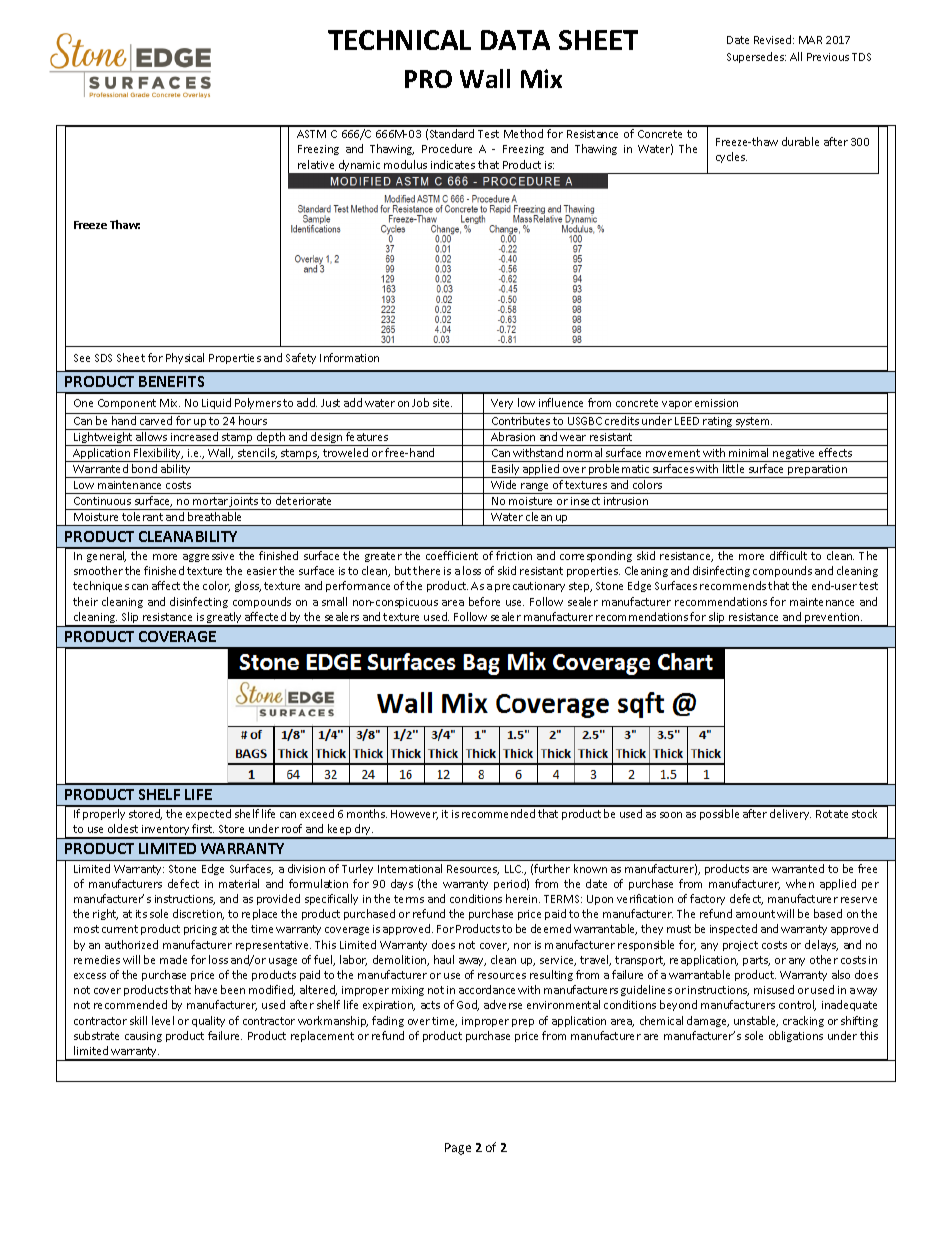 Image resolution: width=952 pixels, height=1233 pixels. I want to click on causing, so click(143, 1037).
